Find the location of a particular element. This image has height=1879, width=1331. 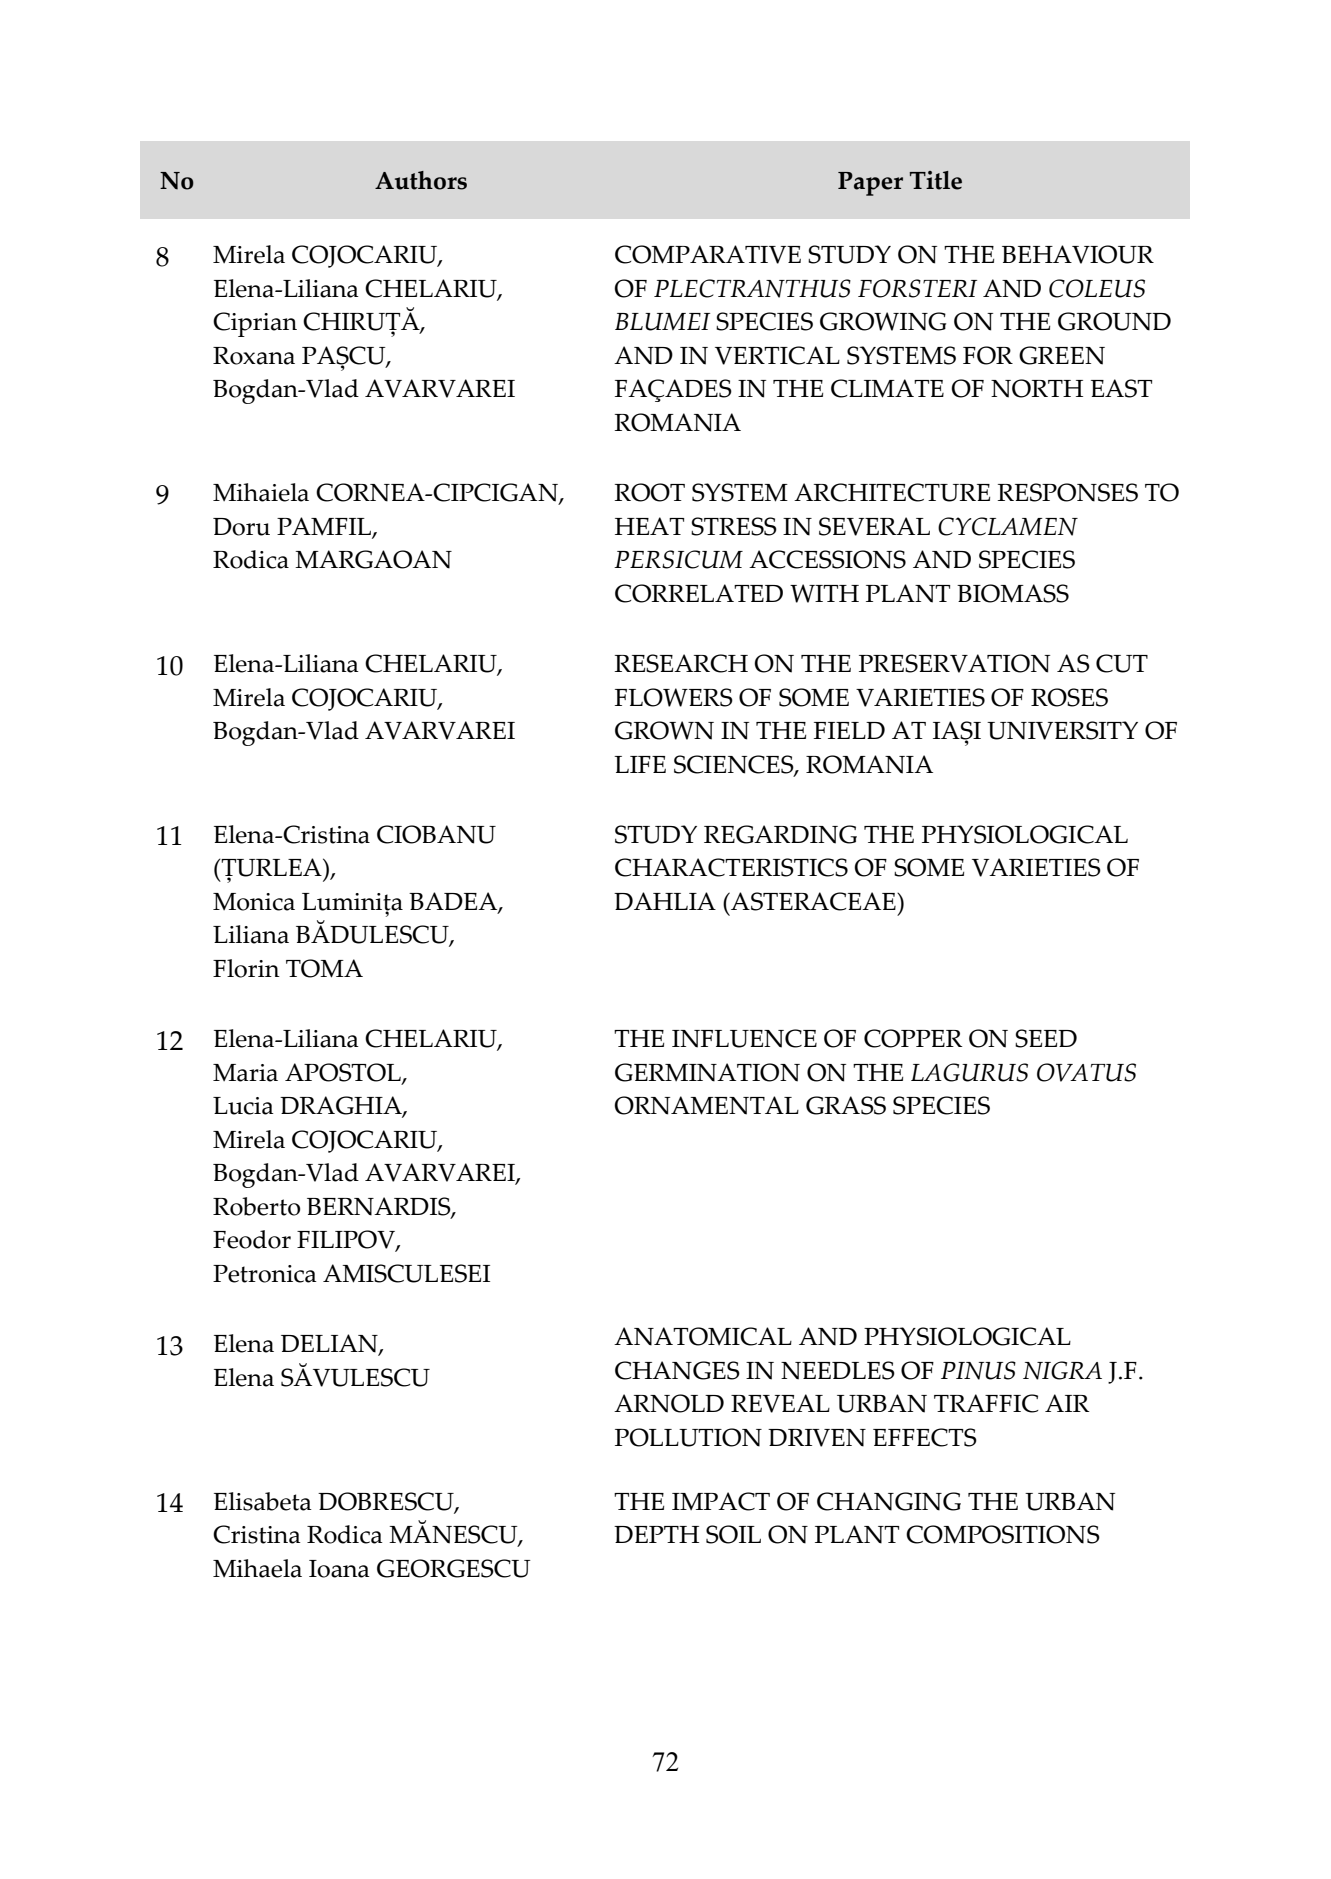

Monica is located at coordinates (254, 902).
